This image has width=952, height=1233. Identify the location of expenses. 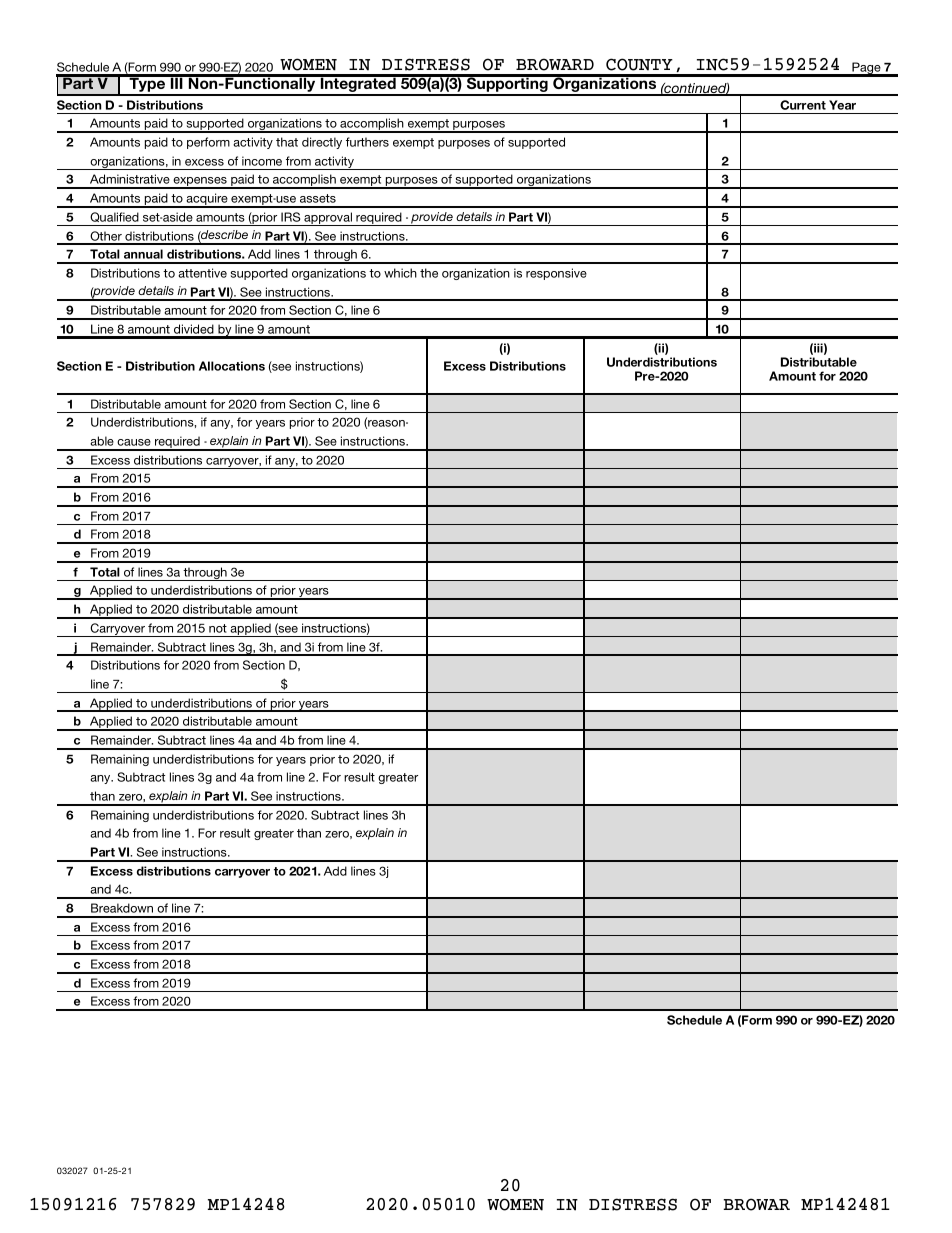
(200, 183).
